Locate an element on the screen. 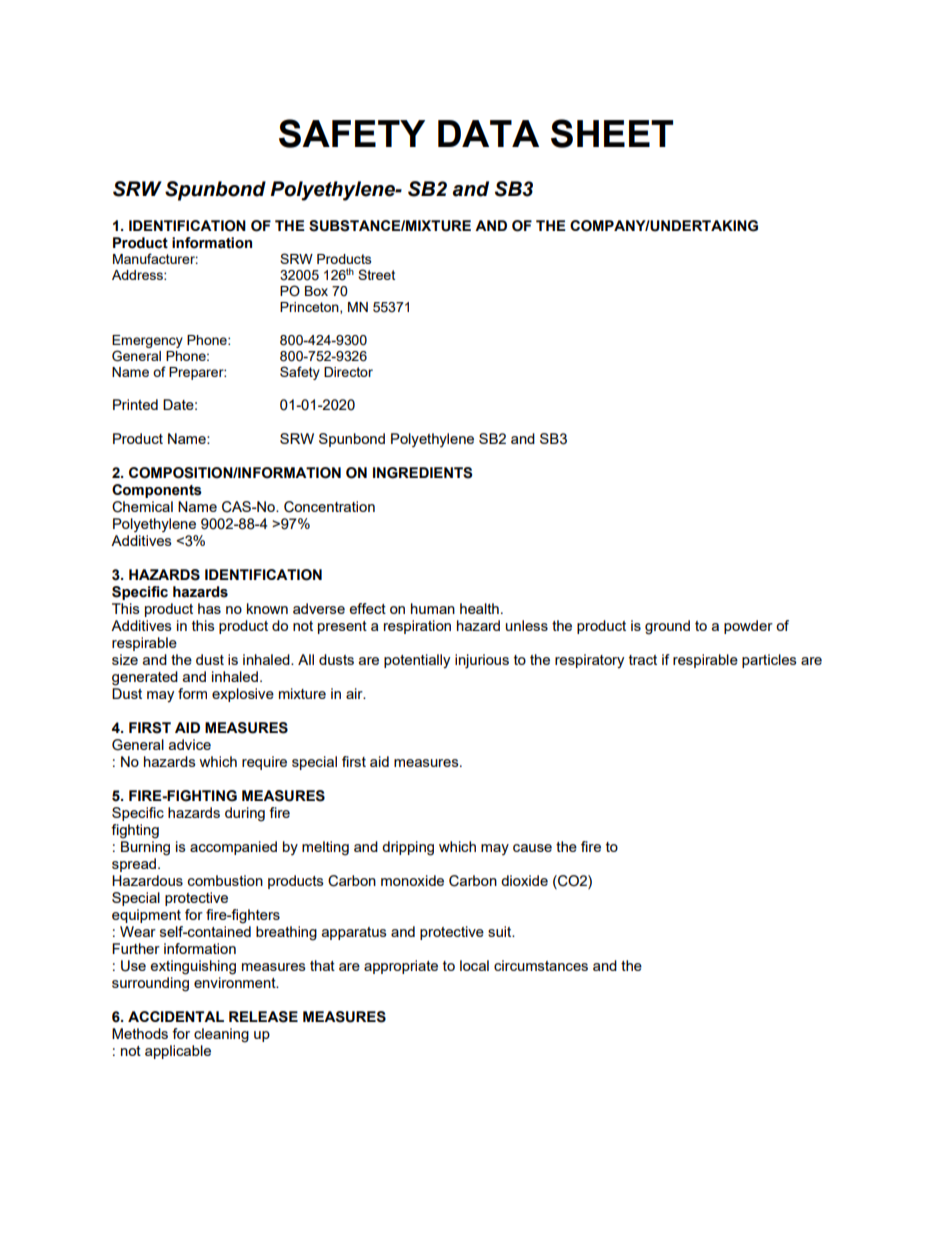 This screenshot has width=952, height=1233. Address is located at coordinates (138, 275).
